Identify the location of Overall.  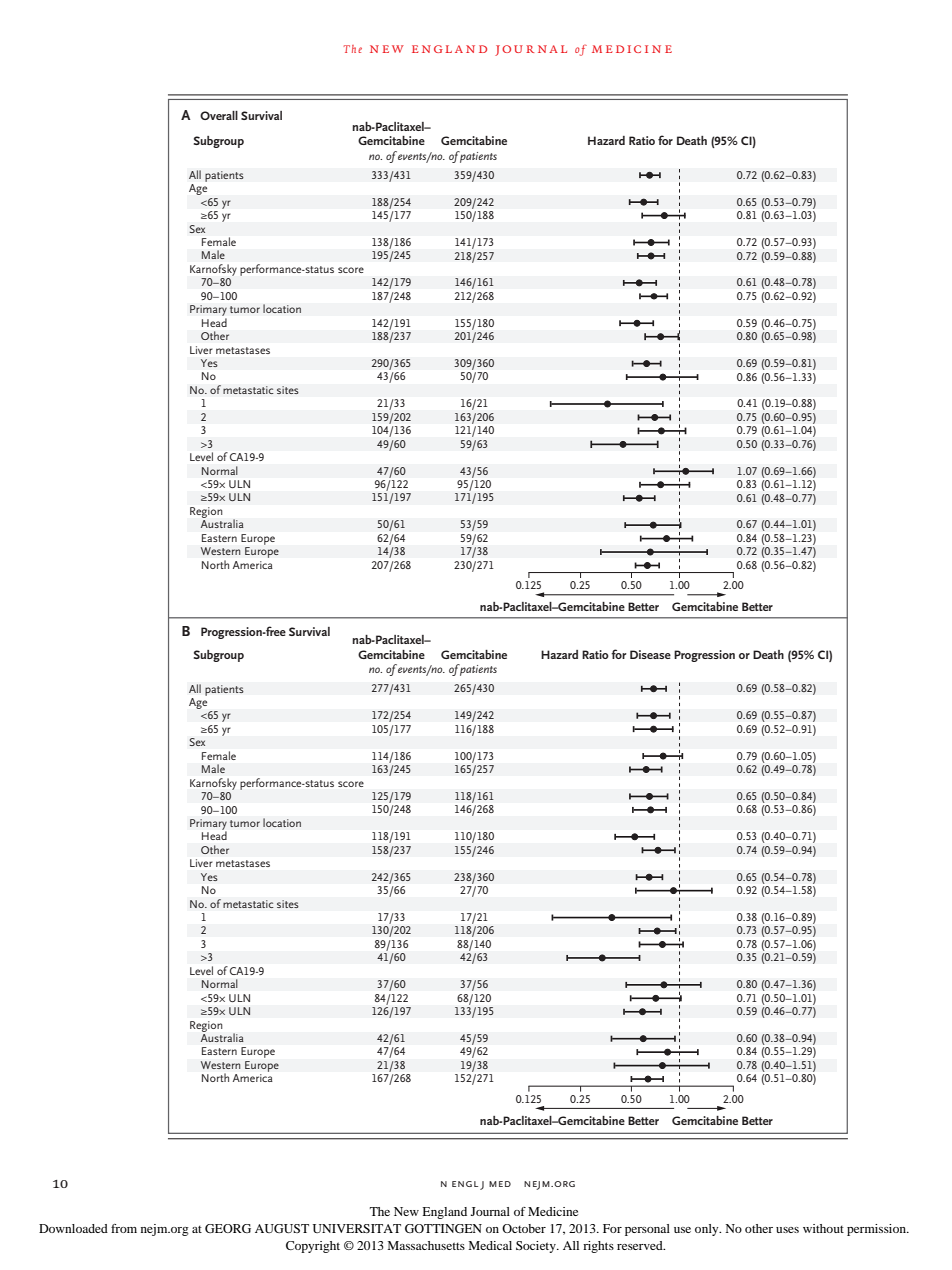
(219, 115).
